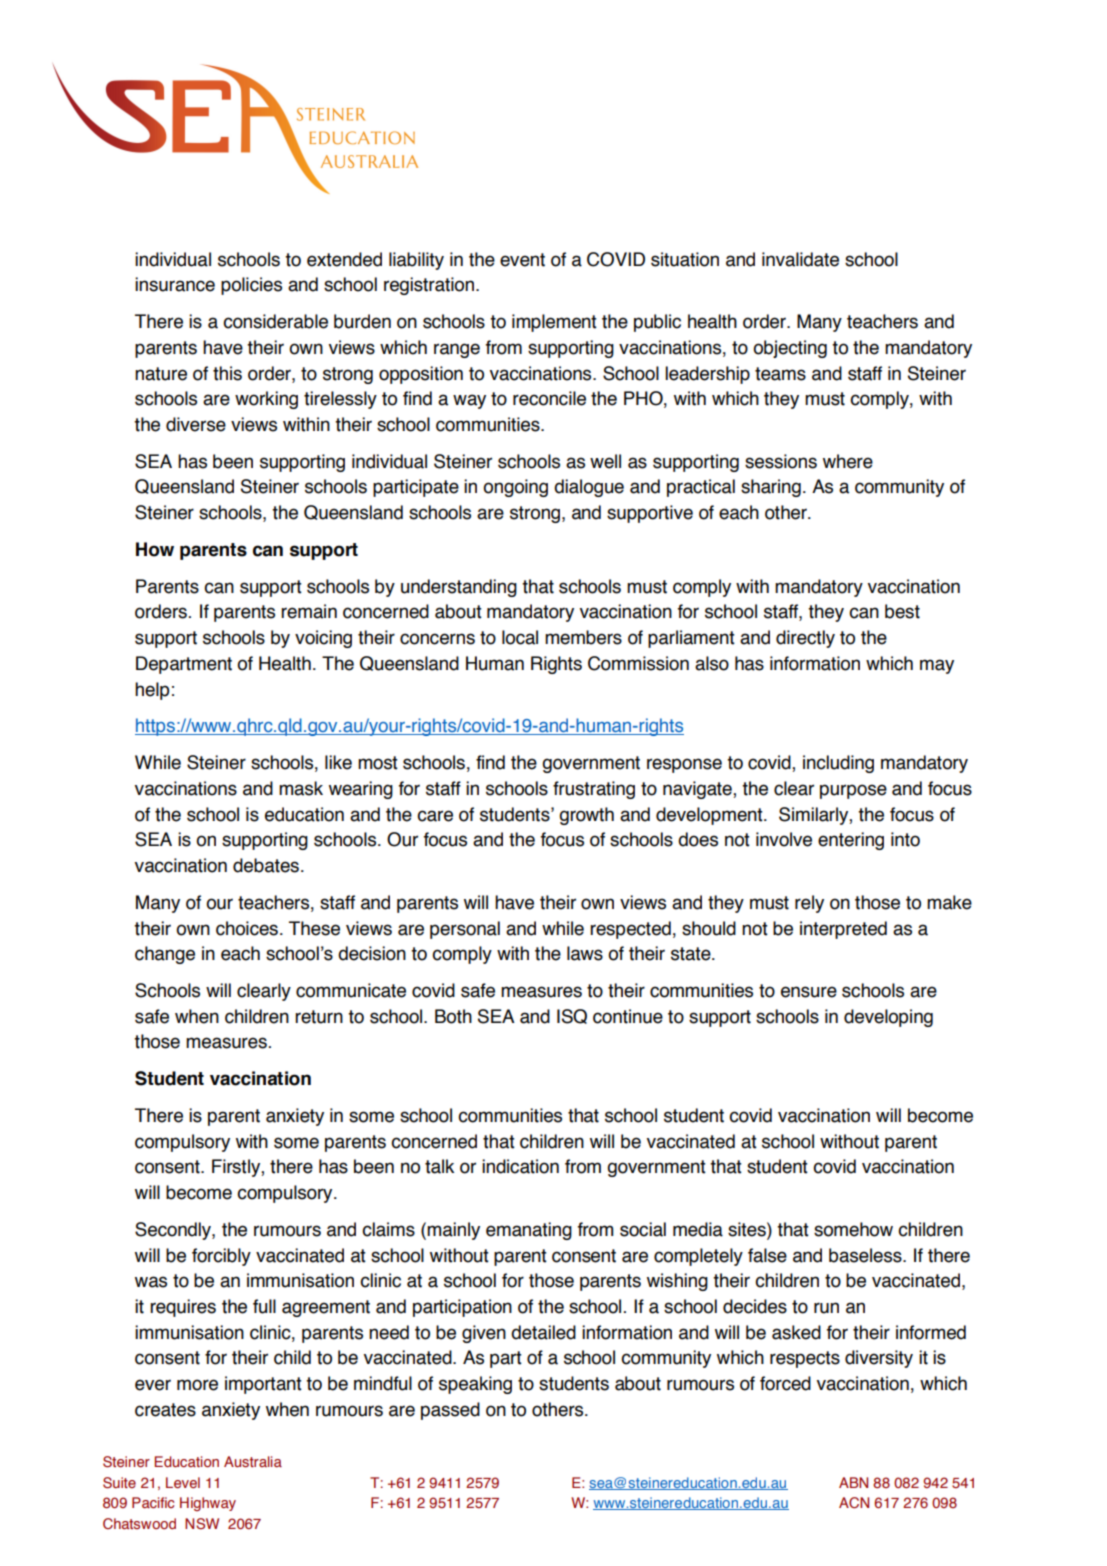 The image size is (1107, 1566). What do you see at coordinates (208, 1504) in the page?
I see `Highway` at bounding box center [208, 1504].
